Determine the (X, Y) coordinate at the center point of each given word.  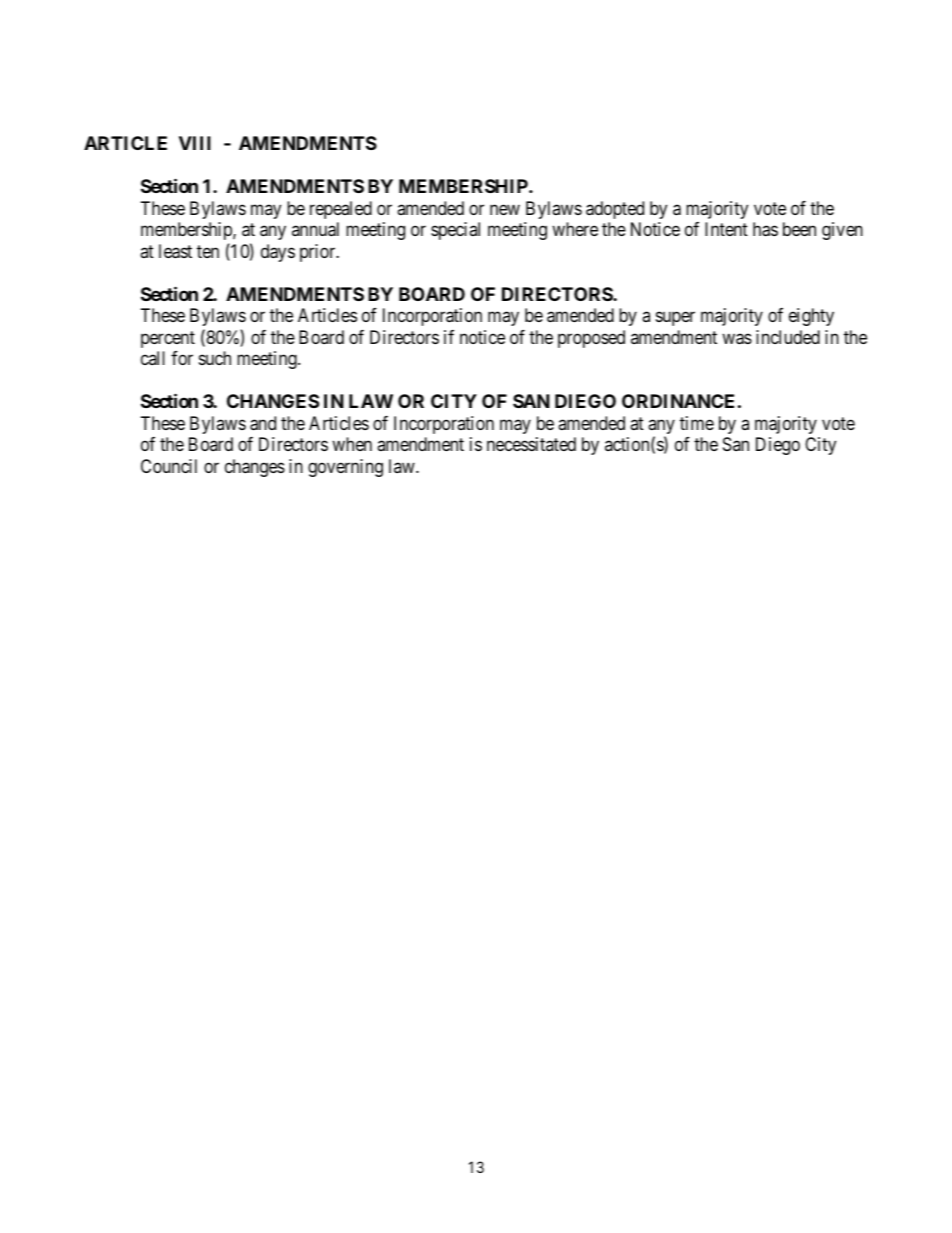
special (455, 231)
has (765, 229)
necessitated (531, 444)
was (737, 339)
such (215, 358)
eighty (811, 317)
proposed (591, 339)
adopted (615, 210)
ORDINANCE (678, 401)
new (505, 209)
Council (169, 466)
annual (315, 229)
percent (168, 339)
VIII (195, 143)
